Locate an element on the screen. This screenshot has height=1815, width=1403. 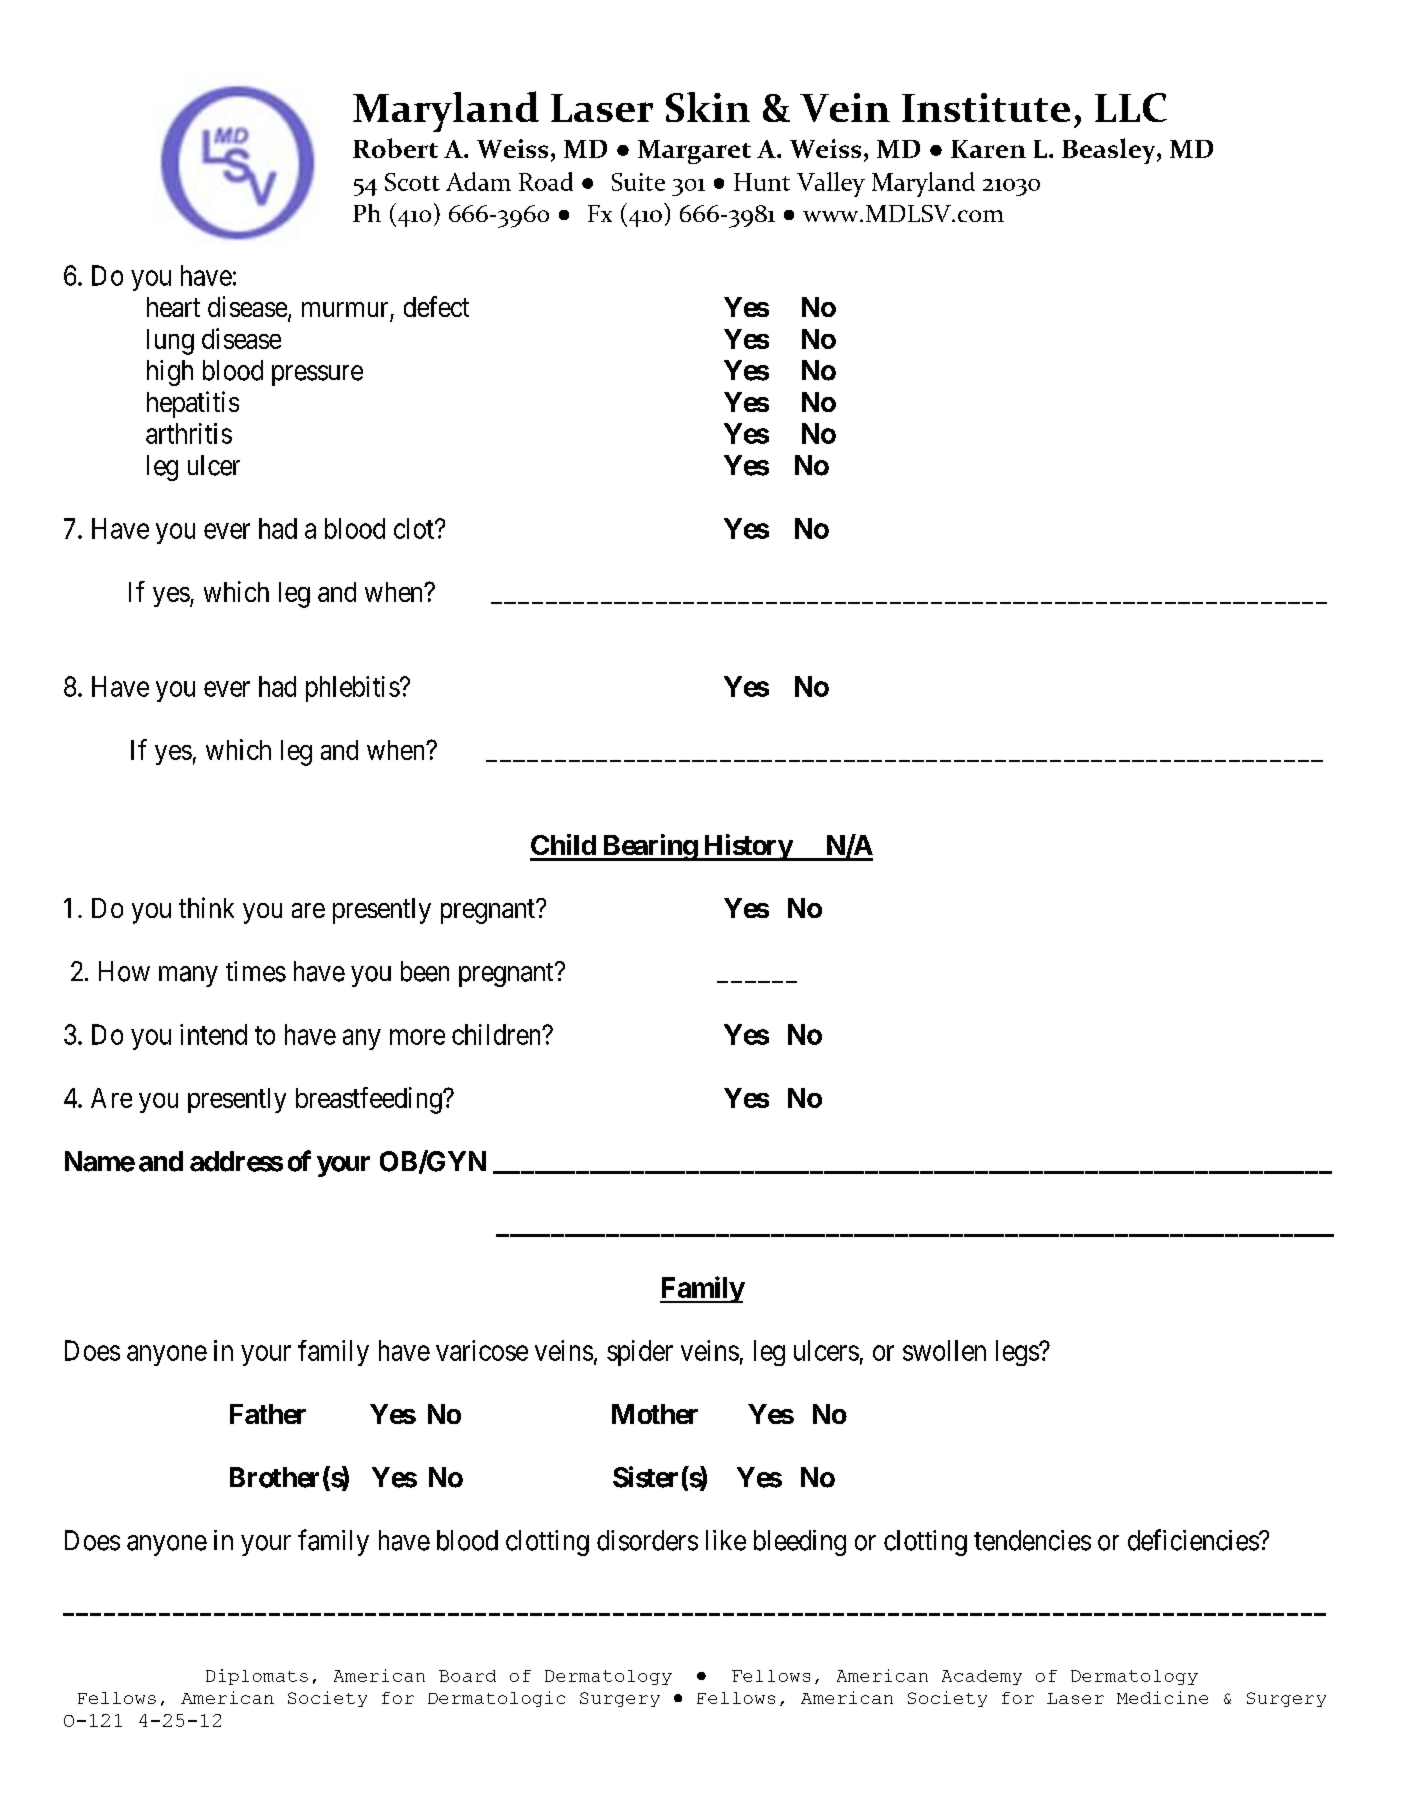
hepatitis is located at coordinates (193, 404).
